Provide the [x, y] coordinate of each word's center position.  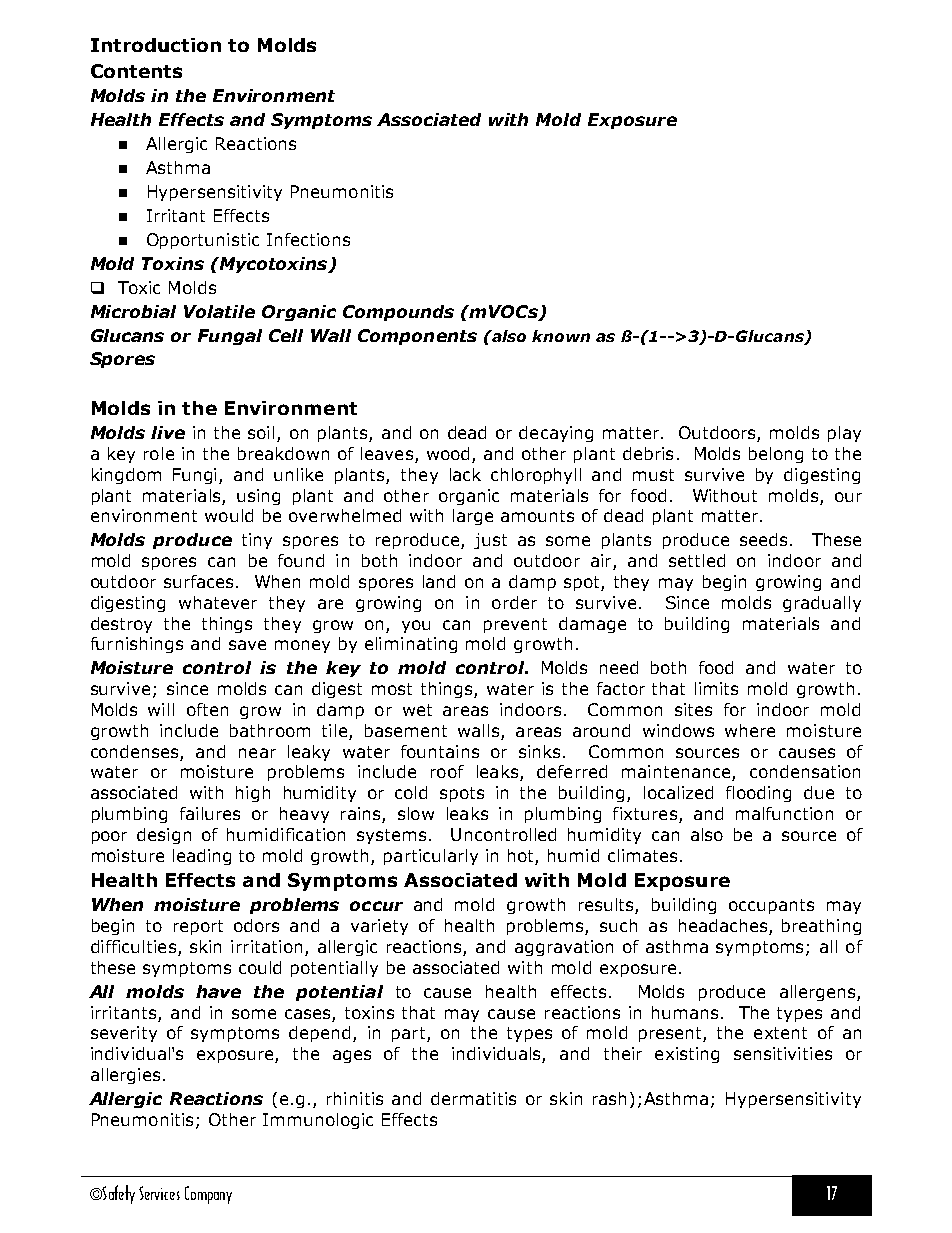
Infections [308, 239]
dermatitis [473, 1098]
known [561, 336]
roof [447, 771]
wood [448, 453]
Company [208, 1195]
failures [210, 813]
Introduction [156, 45]
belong [776, 455]
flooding [758, 794]
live [168, 432]
